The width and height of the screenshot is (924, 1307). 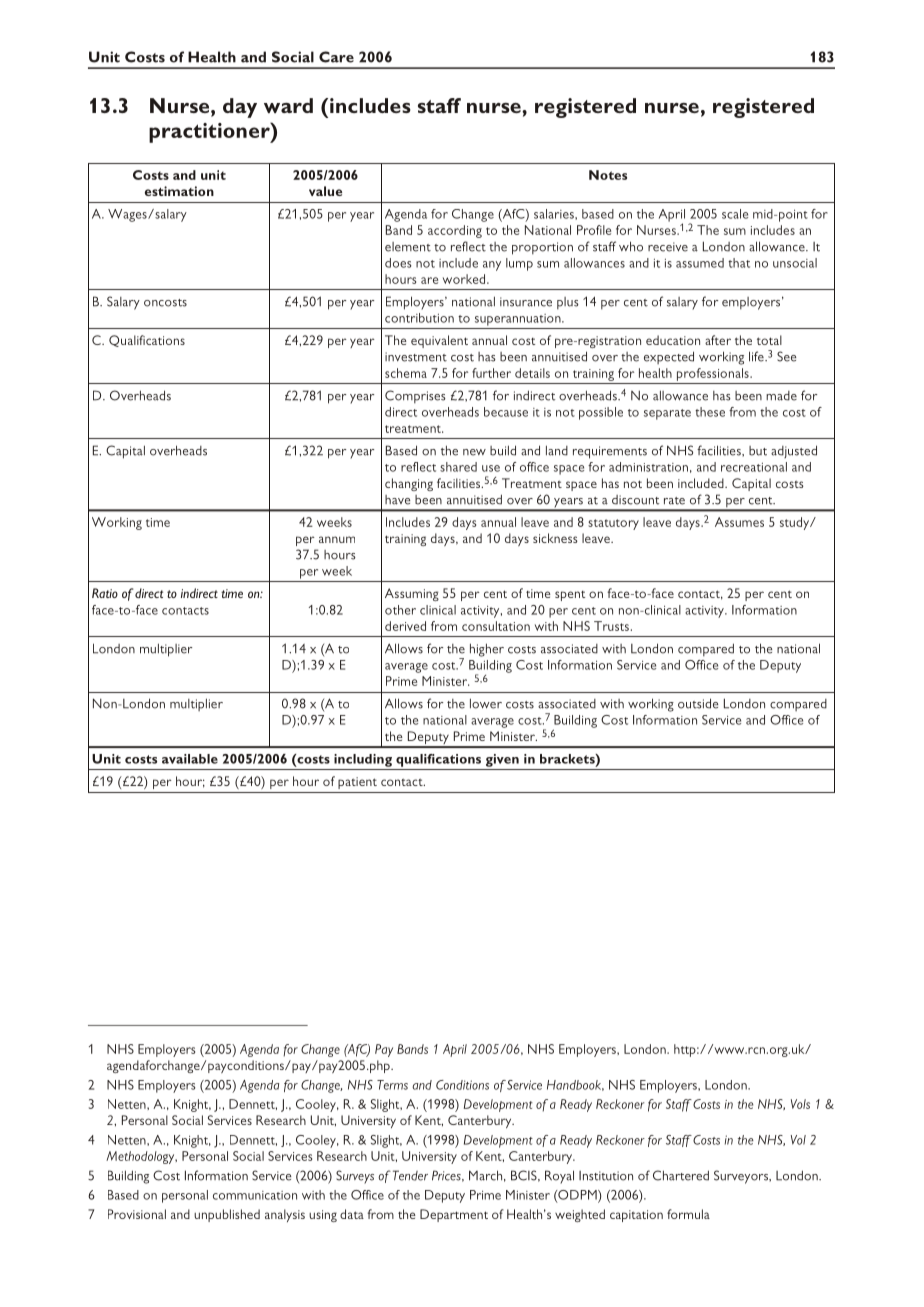 I want to click on scale, so click(x=735, y=214).
